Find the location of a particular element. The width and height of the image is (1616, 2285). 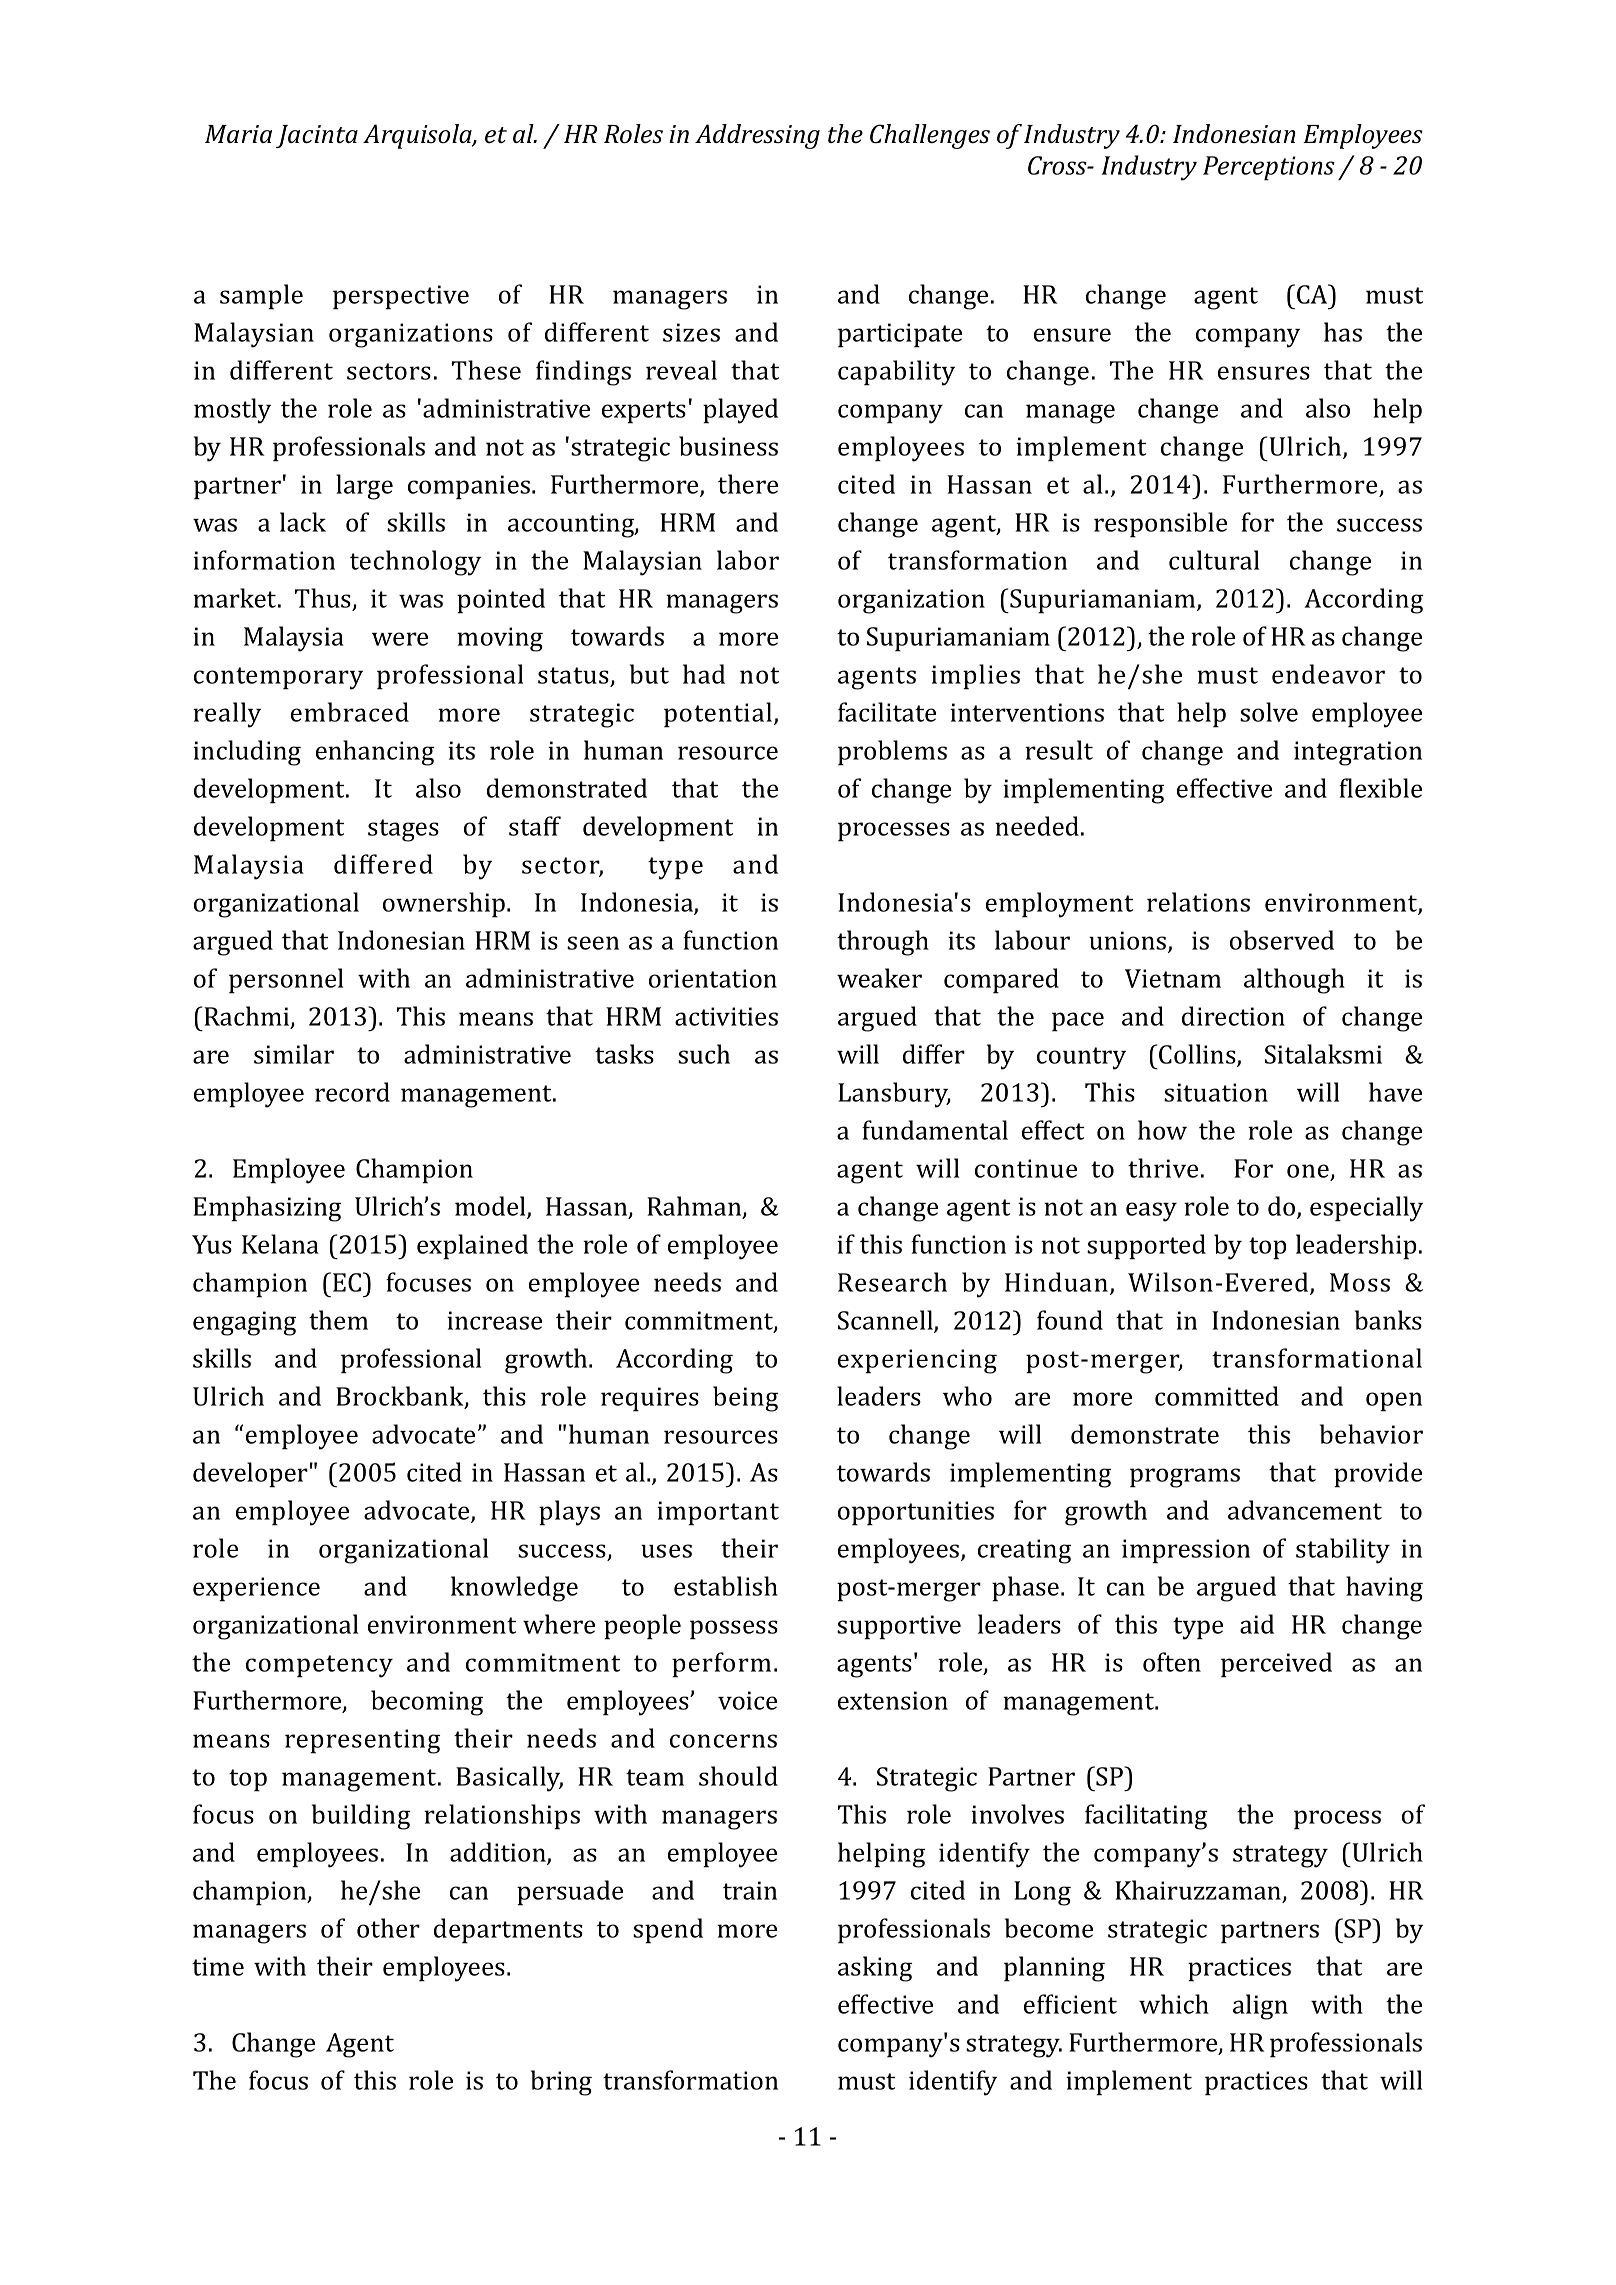

perspective is located at coordinates (401, 297).
